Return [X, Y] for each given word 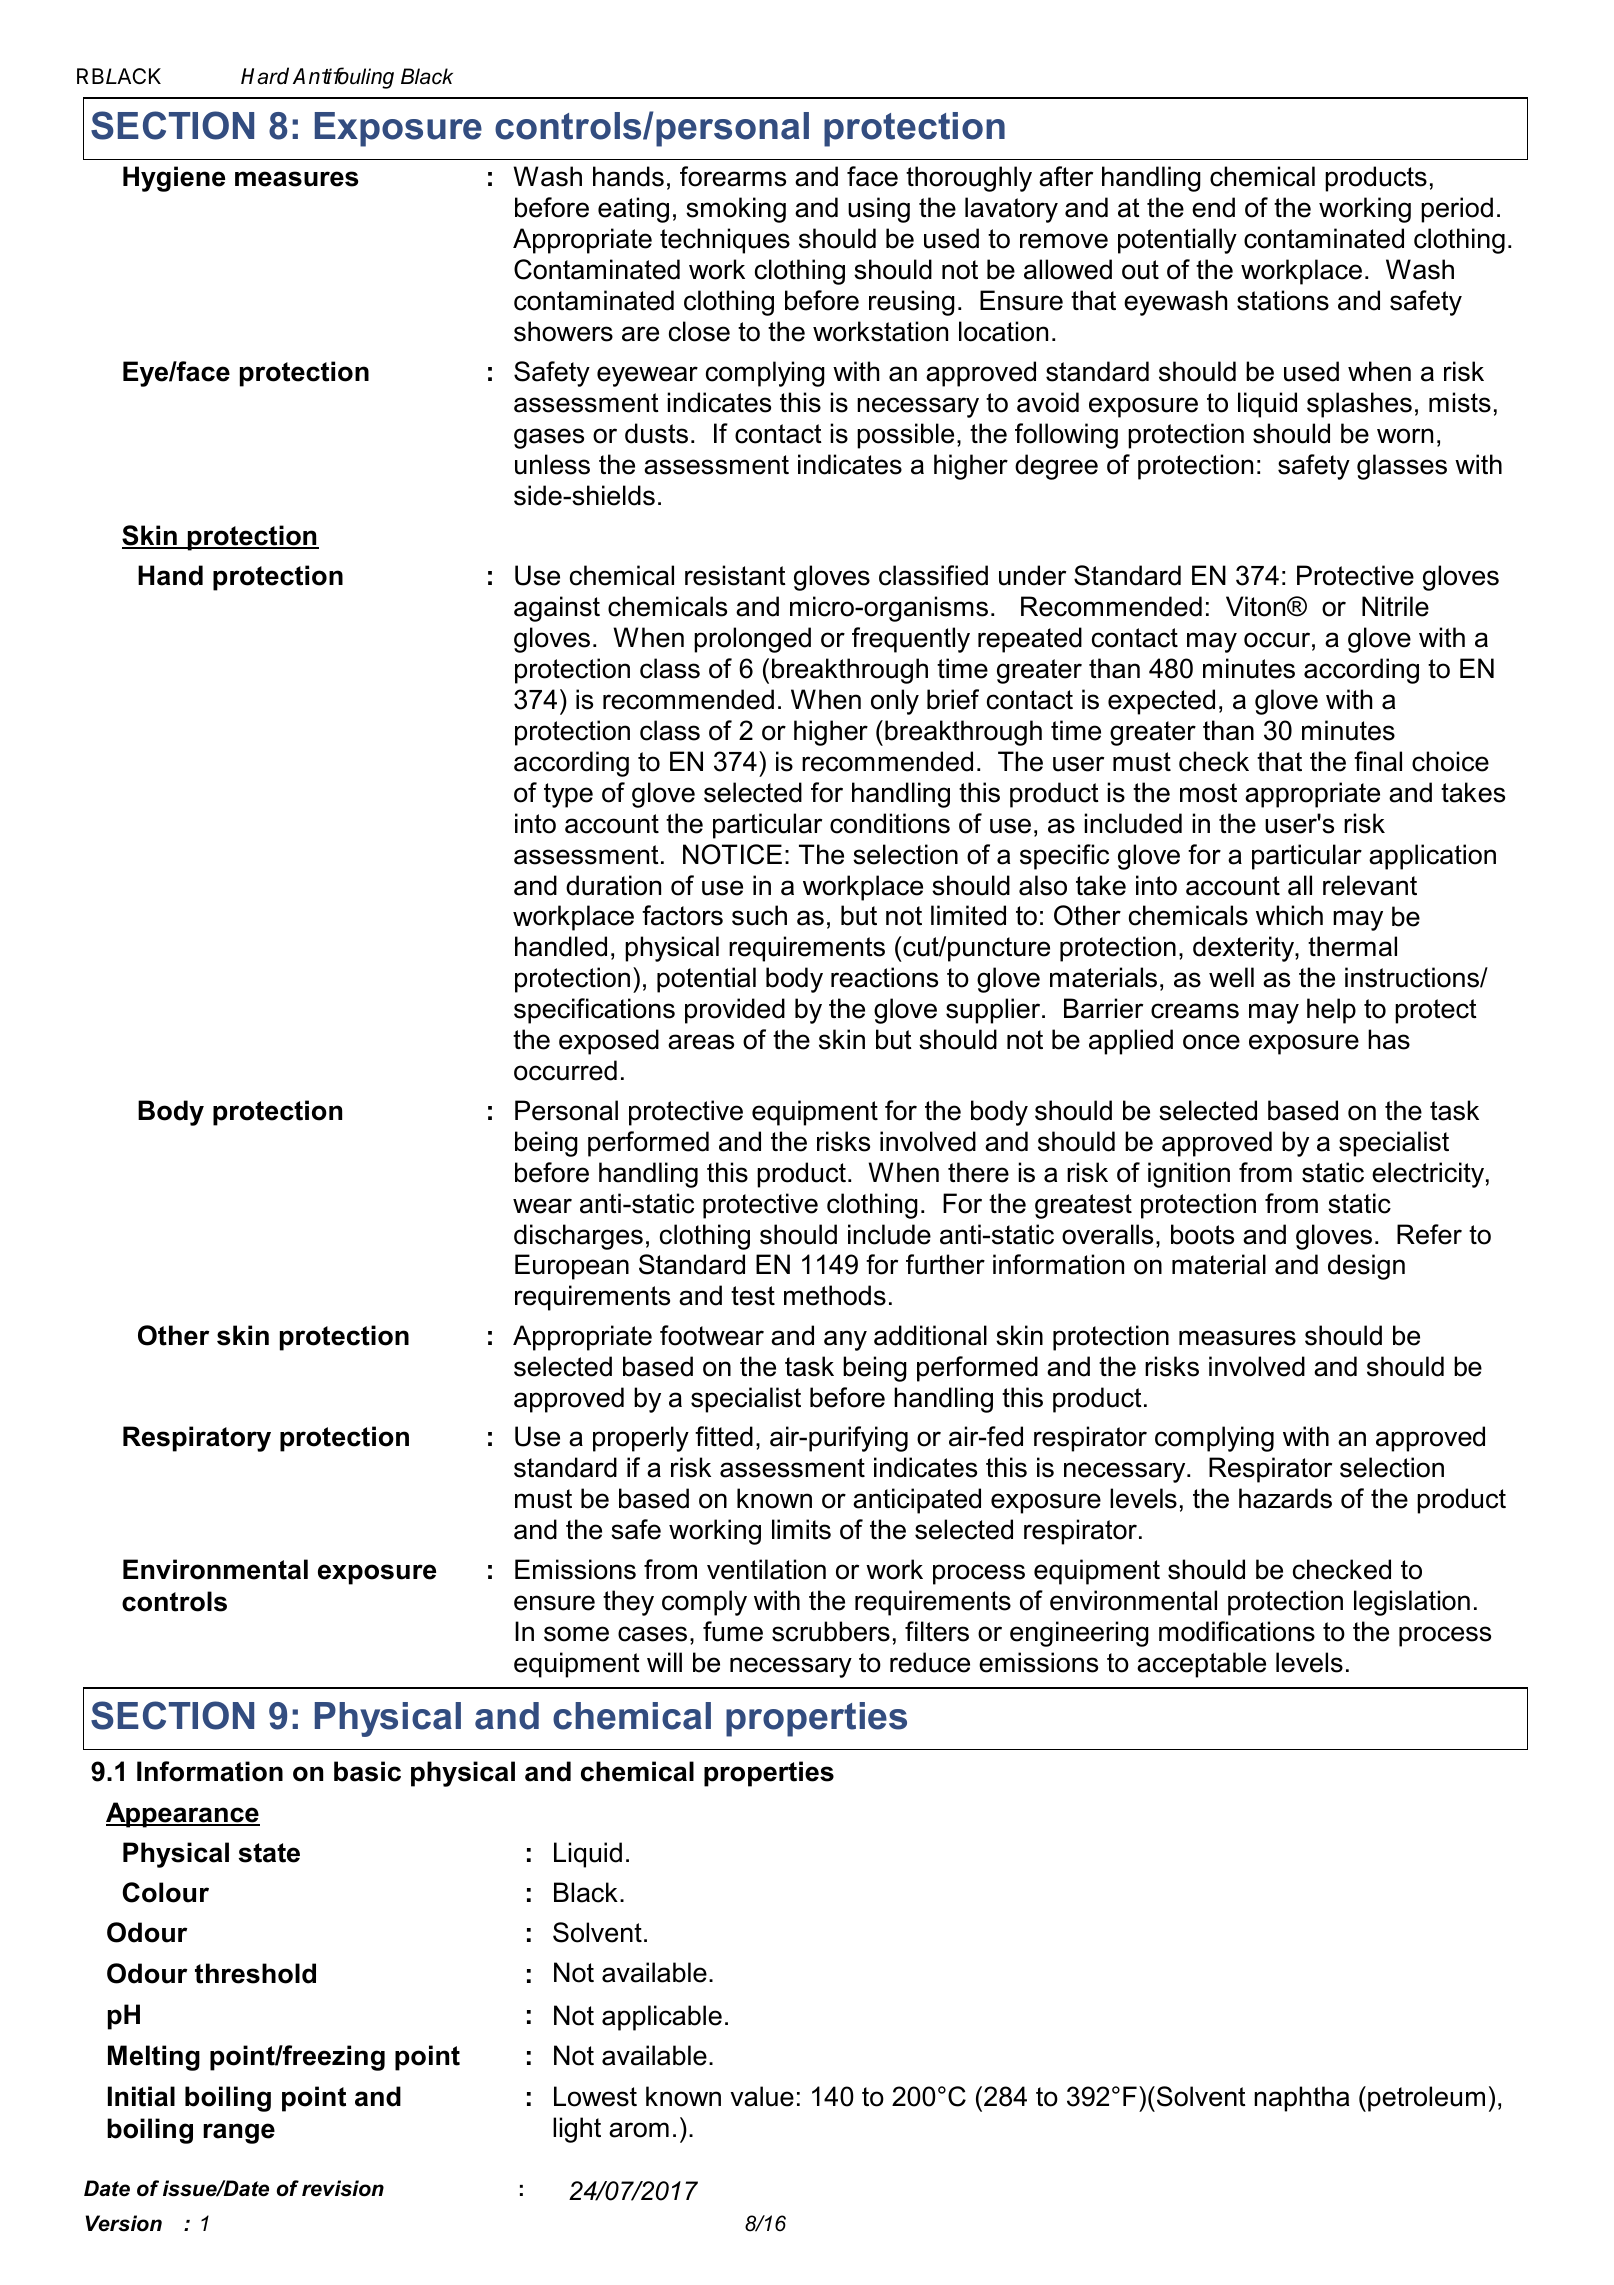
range [239, 2133]
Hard [265, 76]
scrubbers [831, 1631]
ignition [1189, 1175]
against [557, 609]
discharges [578, 1237]
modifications [1237, 1631]
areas [701, 1042]
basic [367, 1771]
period [1457, 210]
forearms [733, 176]
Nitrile [1395, 606]
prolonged [752, 640]
